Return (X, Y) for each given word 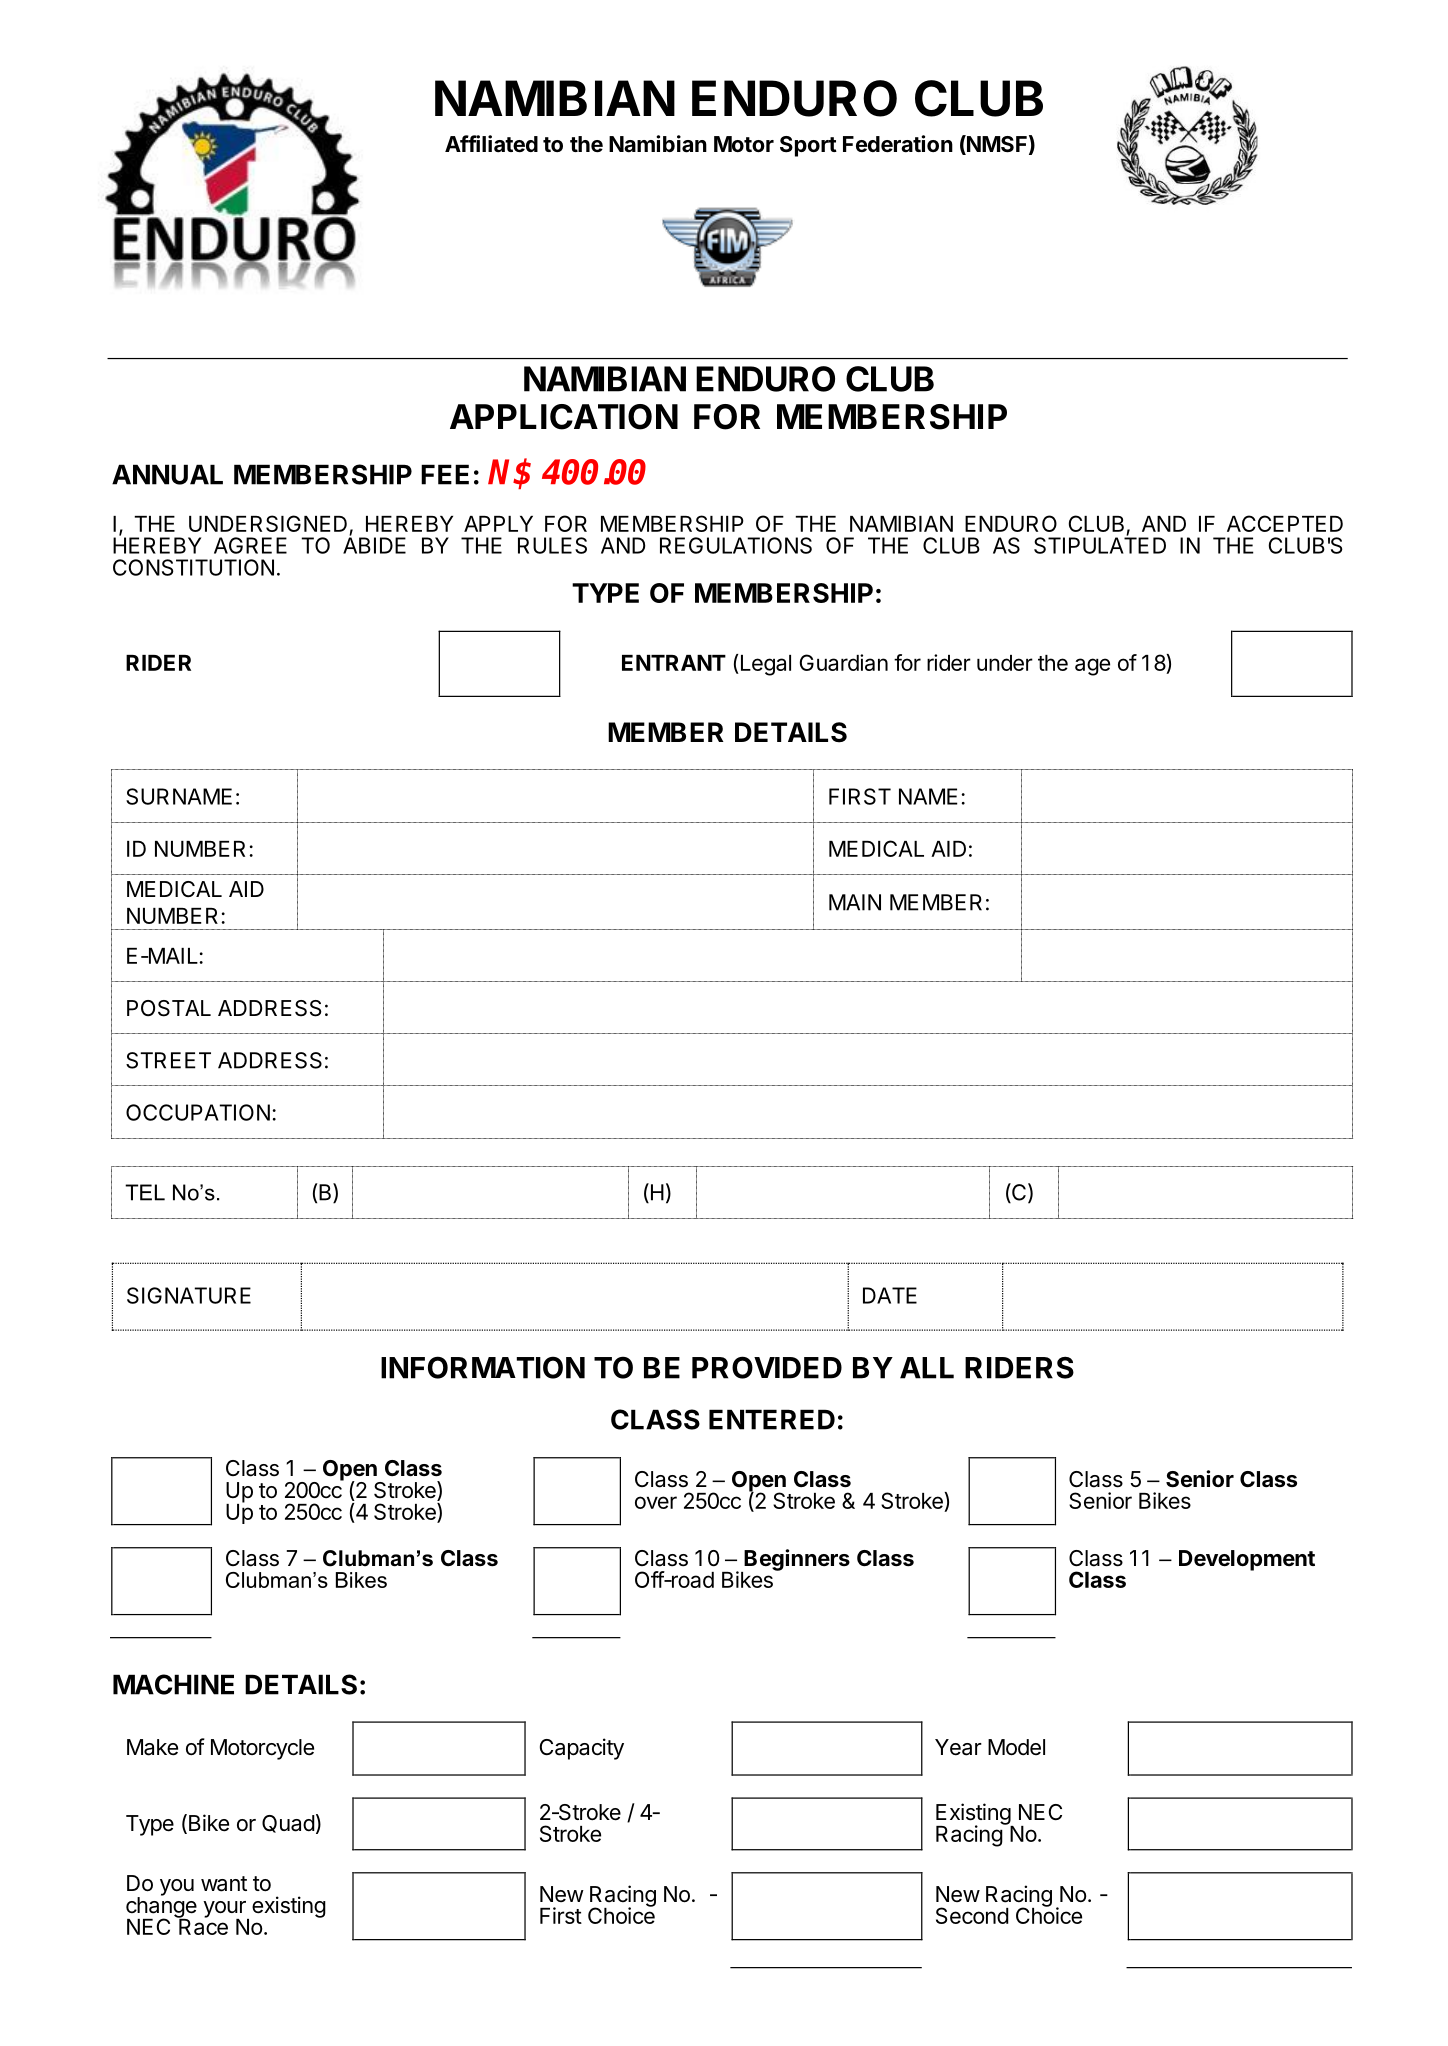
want (224, 1884)
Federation (898, 144)
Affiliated (491, 144)
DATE (890, 1295)
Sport (808, 146)
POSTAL (169, 1008)
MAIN (855, 902)
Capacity (582, 1749)
